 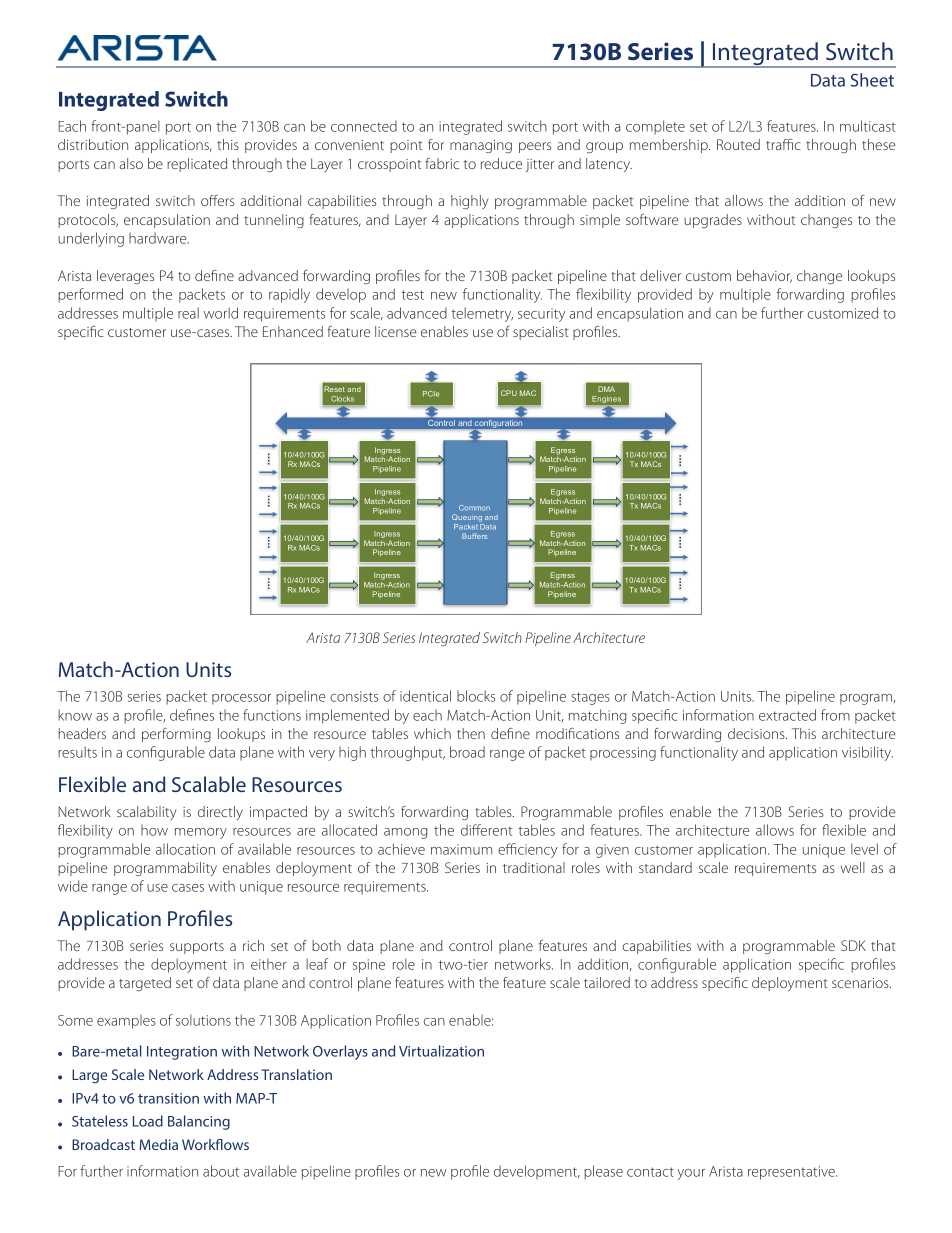 I want to click on representative, so click(x=792, y=1173).
